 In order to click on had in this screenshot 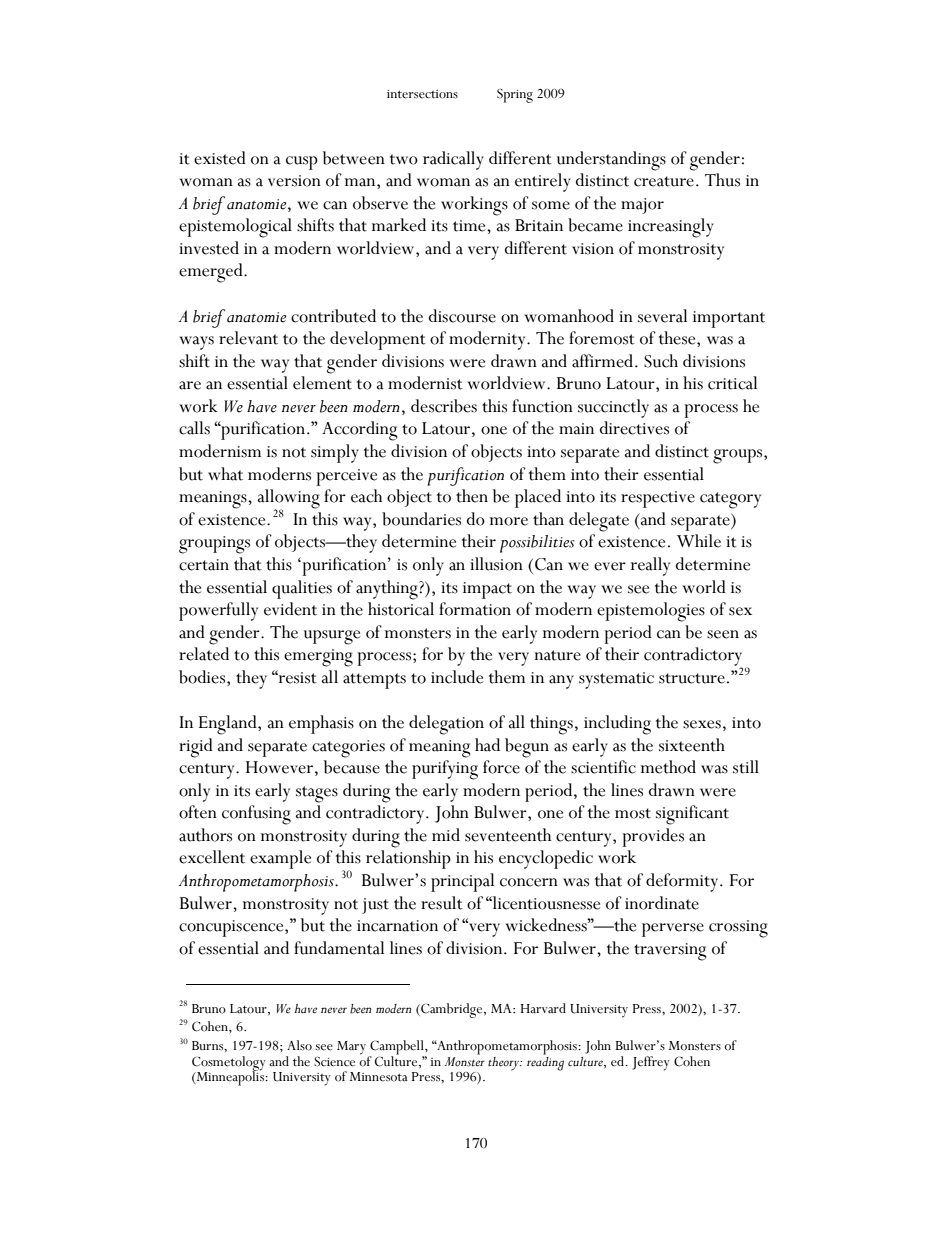, I will do `click(487, 745)`.
